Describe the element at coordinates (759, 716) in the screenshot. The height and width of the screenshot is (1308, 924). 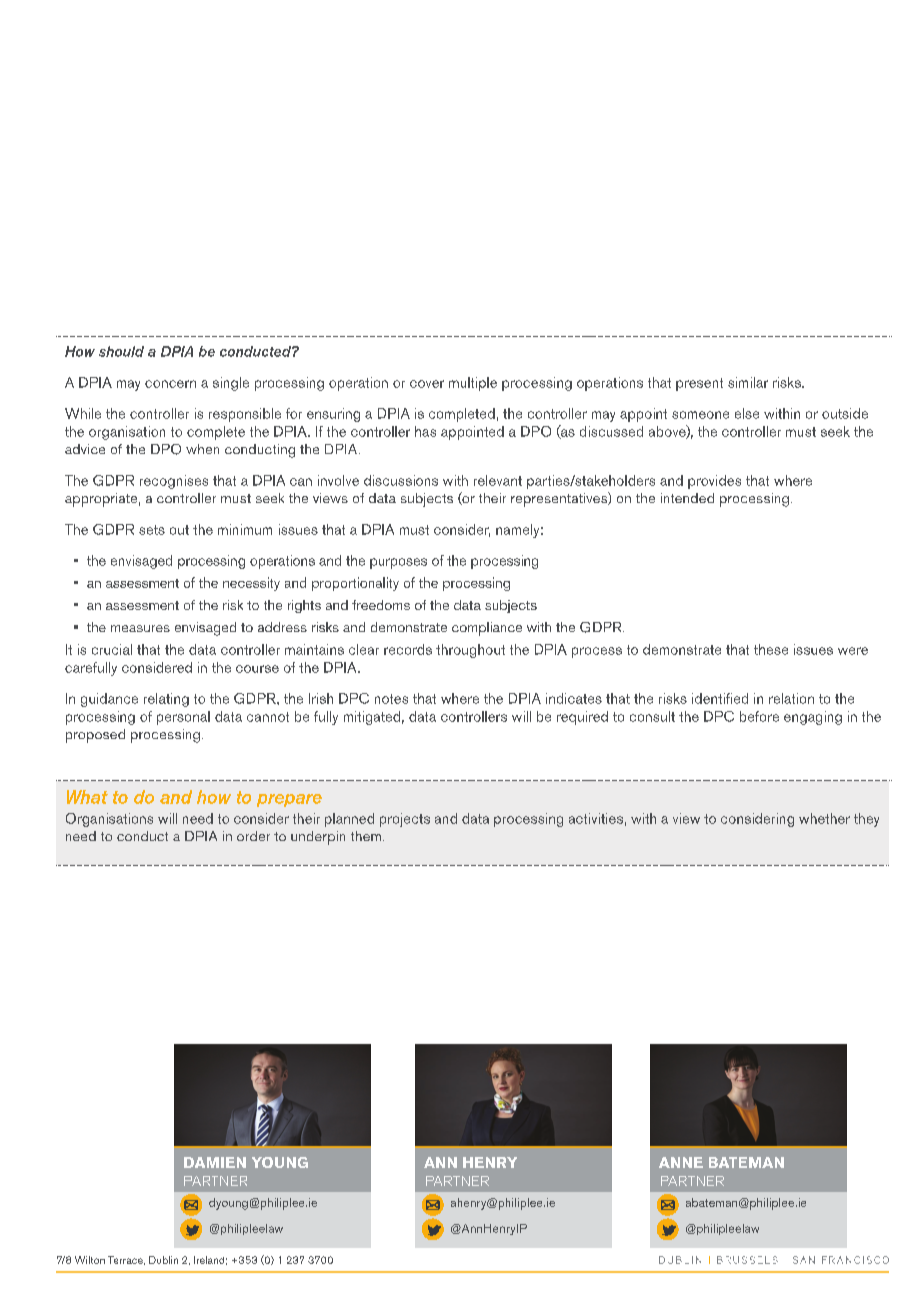
I see `before` at that location.
